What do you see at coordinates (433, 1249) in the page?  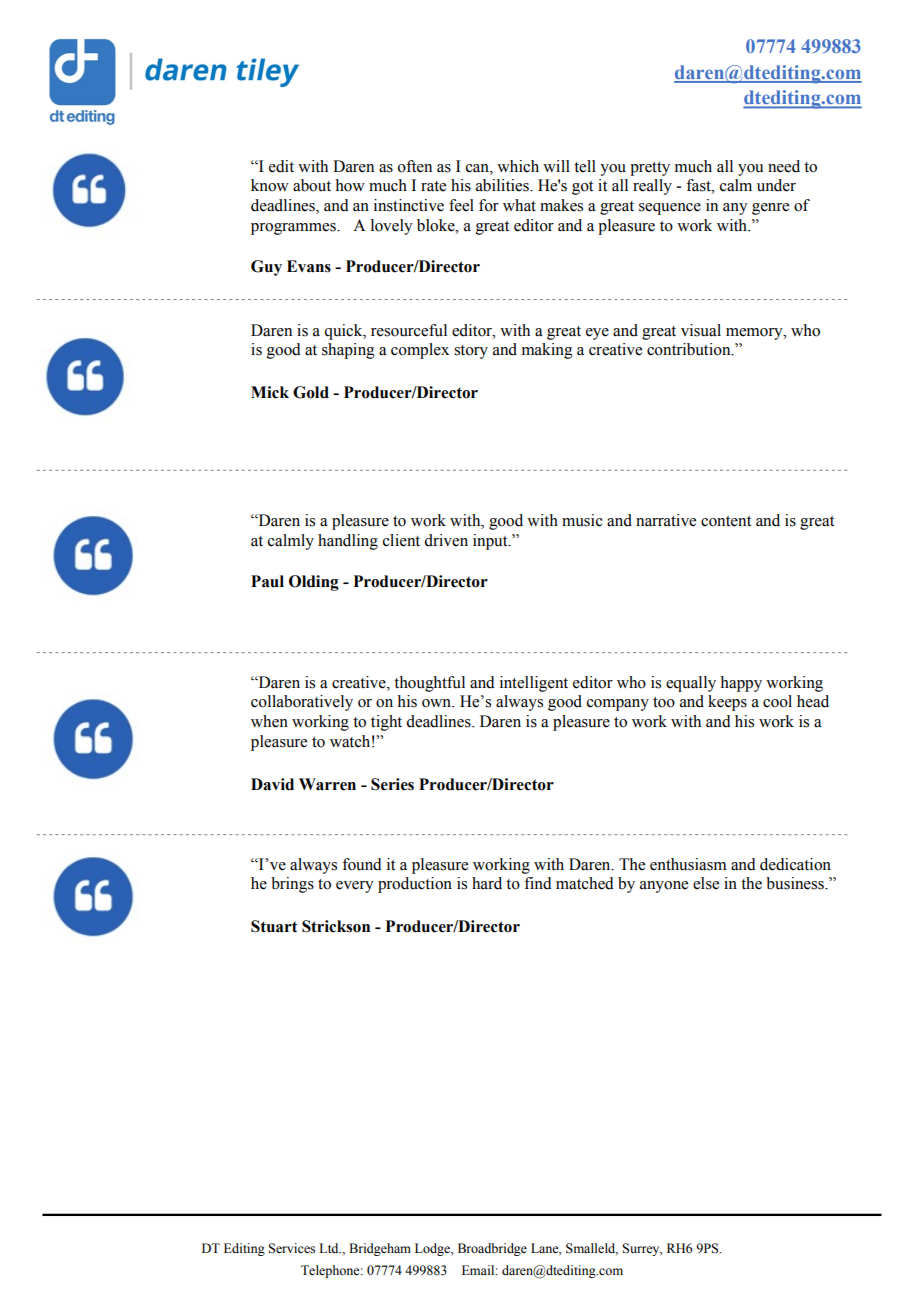 I see `Lodge` at bounding box center [433, 1249].
